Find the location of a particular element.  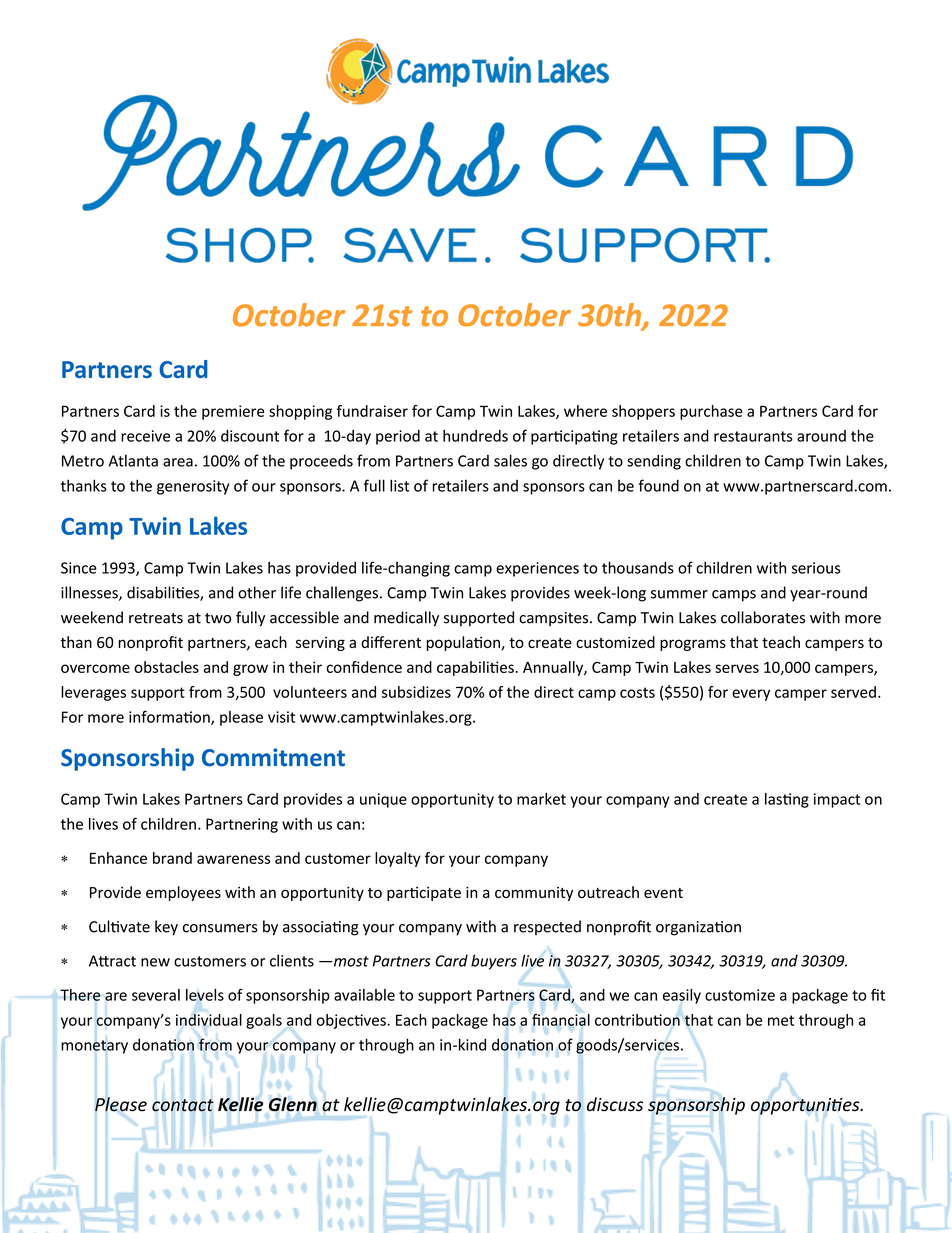

hundreds is located at coordinates (475, 436).
